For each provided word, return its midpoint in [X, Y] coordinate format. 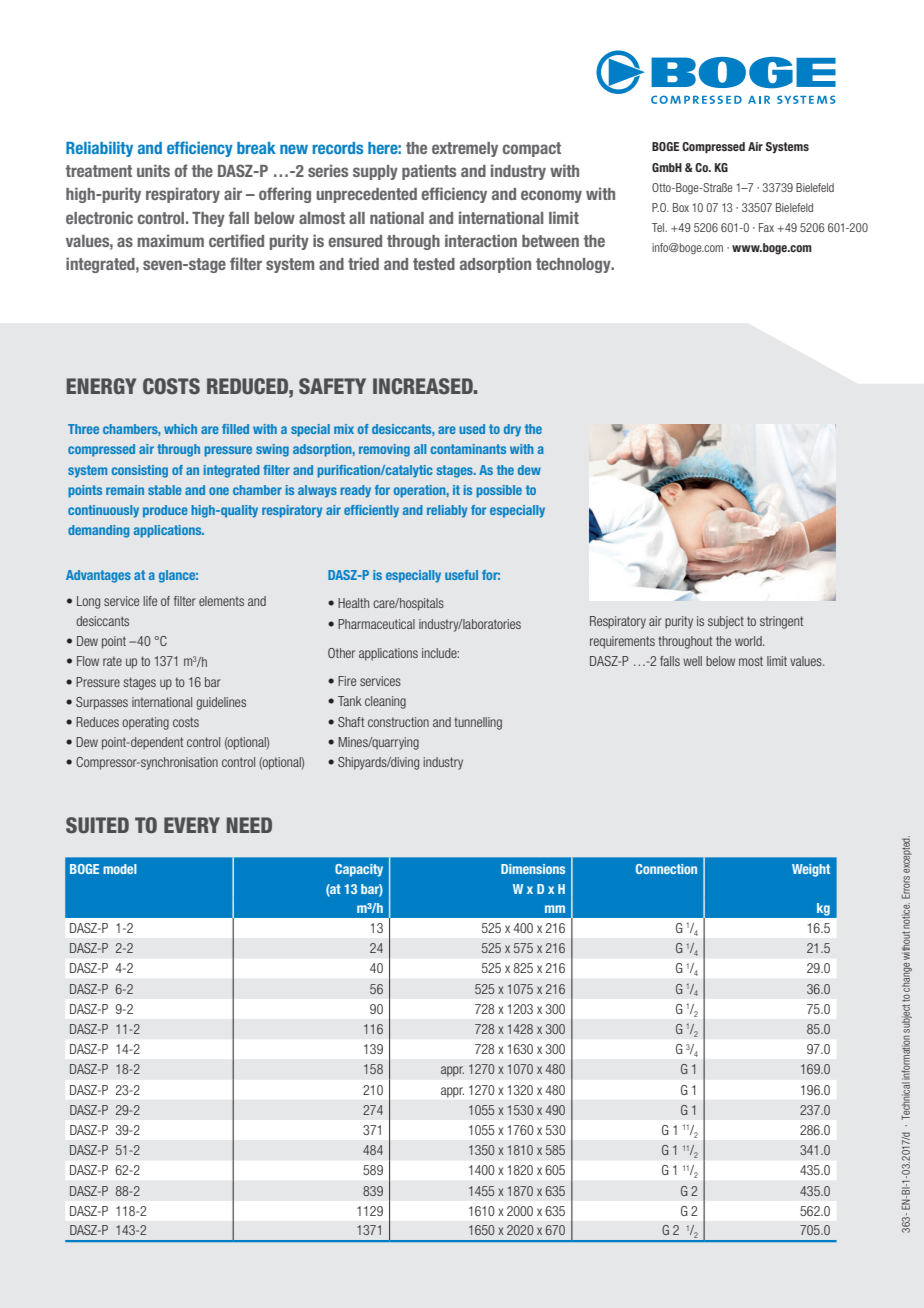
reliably [447, 511]
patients [429, 172]
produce [165, 511]
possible [499, 491]
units [153, 170]
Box [681, 207]
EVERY [192, 825]
